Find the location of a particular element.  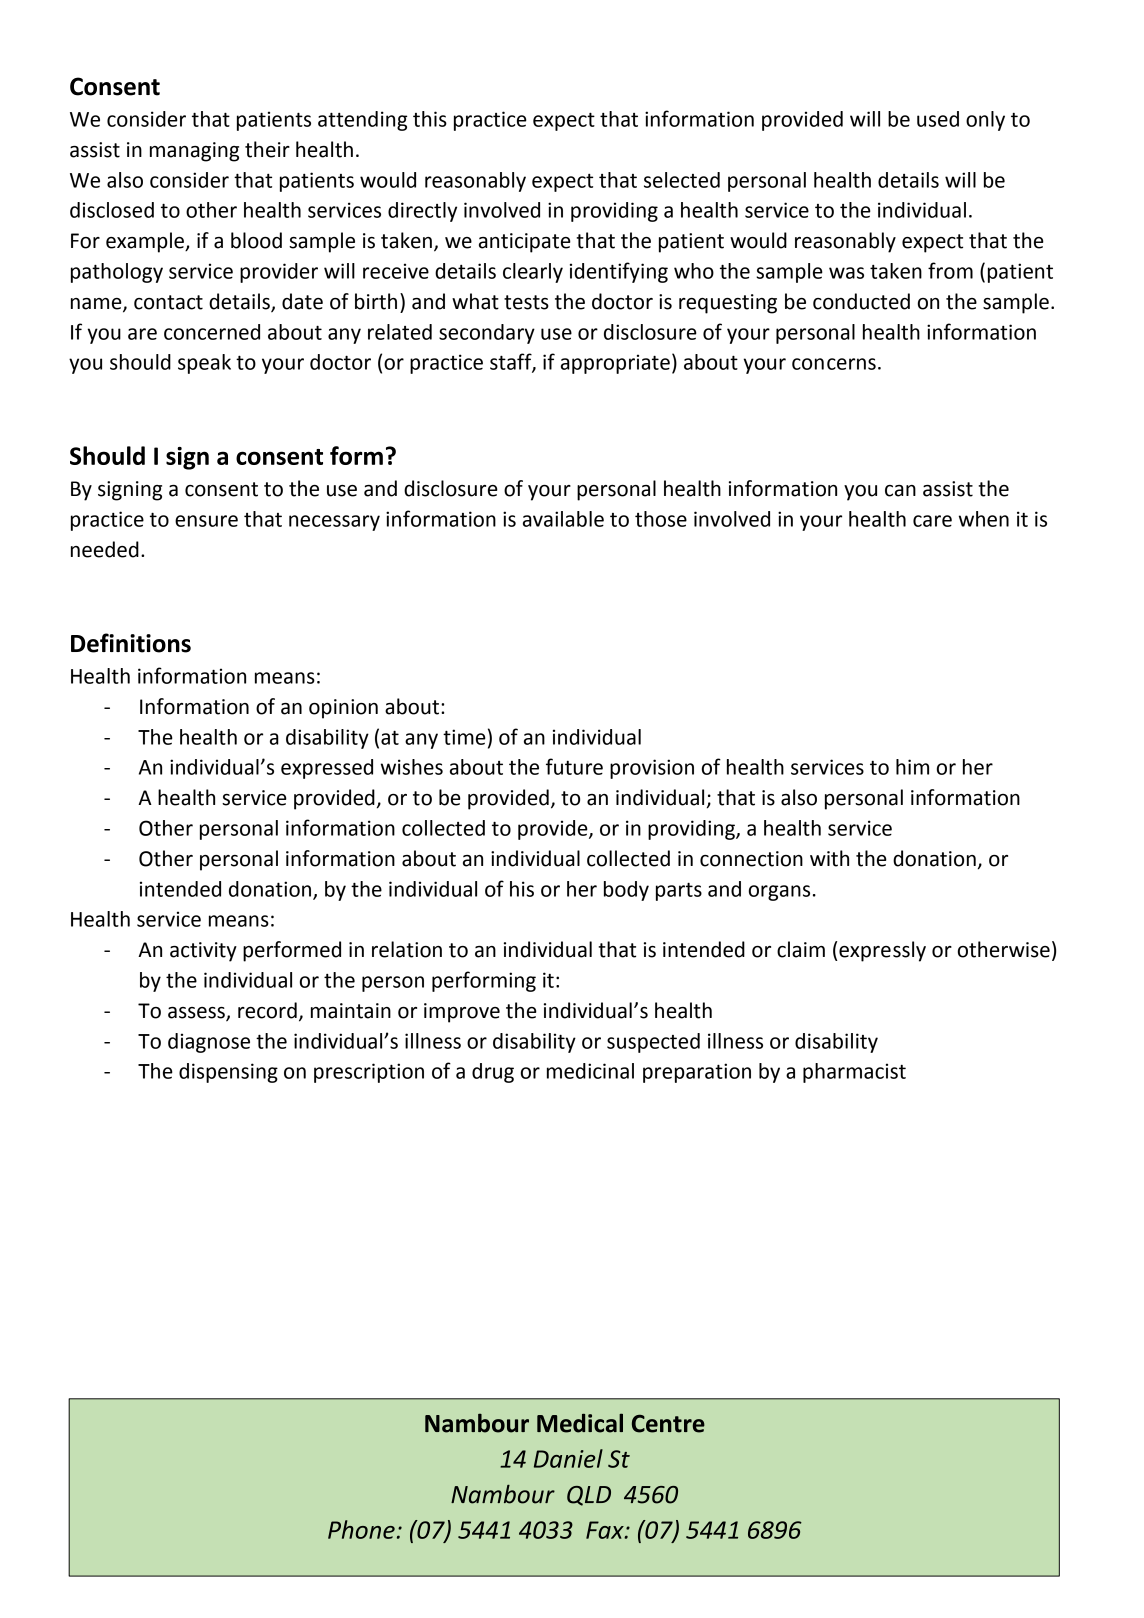

dispensing is located at coordinates (228, 1073).
